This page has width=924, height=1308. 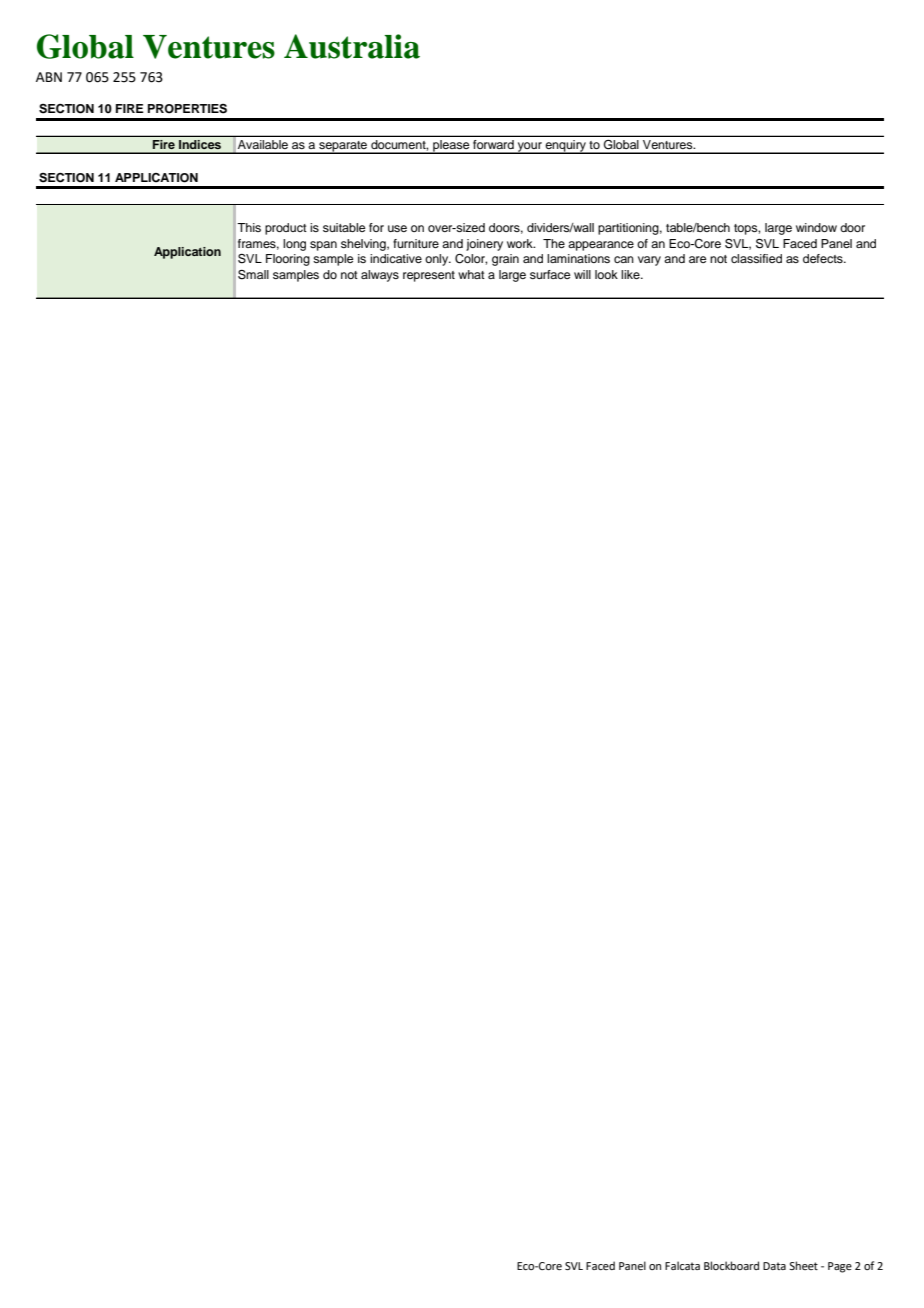 What do you see at coordinates (429, 276) in the page?
I see `represent` at bounding box center [429, 276].
